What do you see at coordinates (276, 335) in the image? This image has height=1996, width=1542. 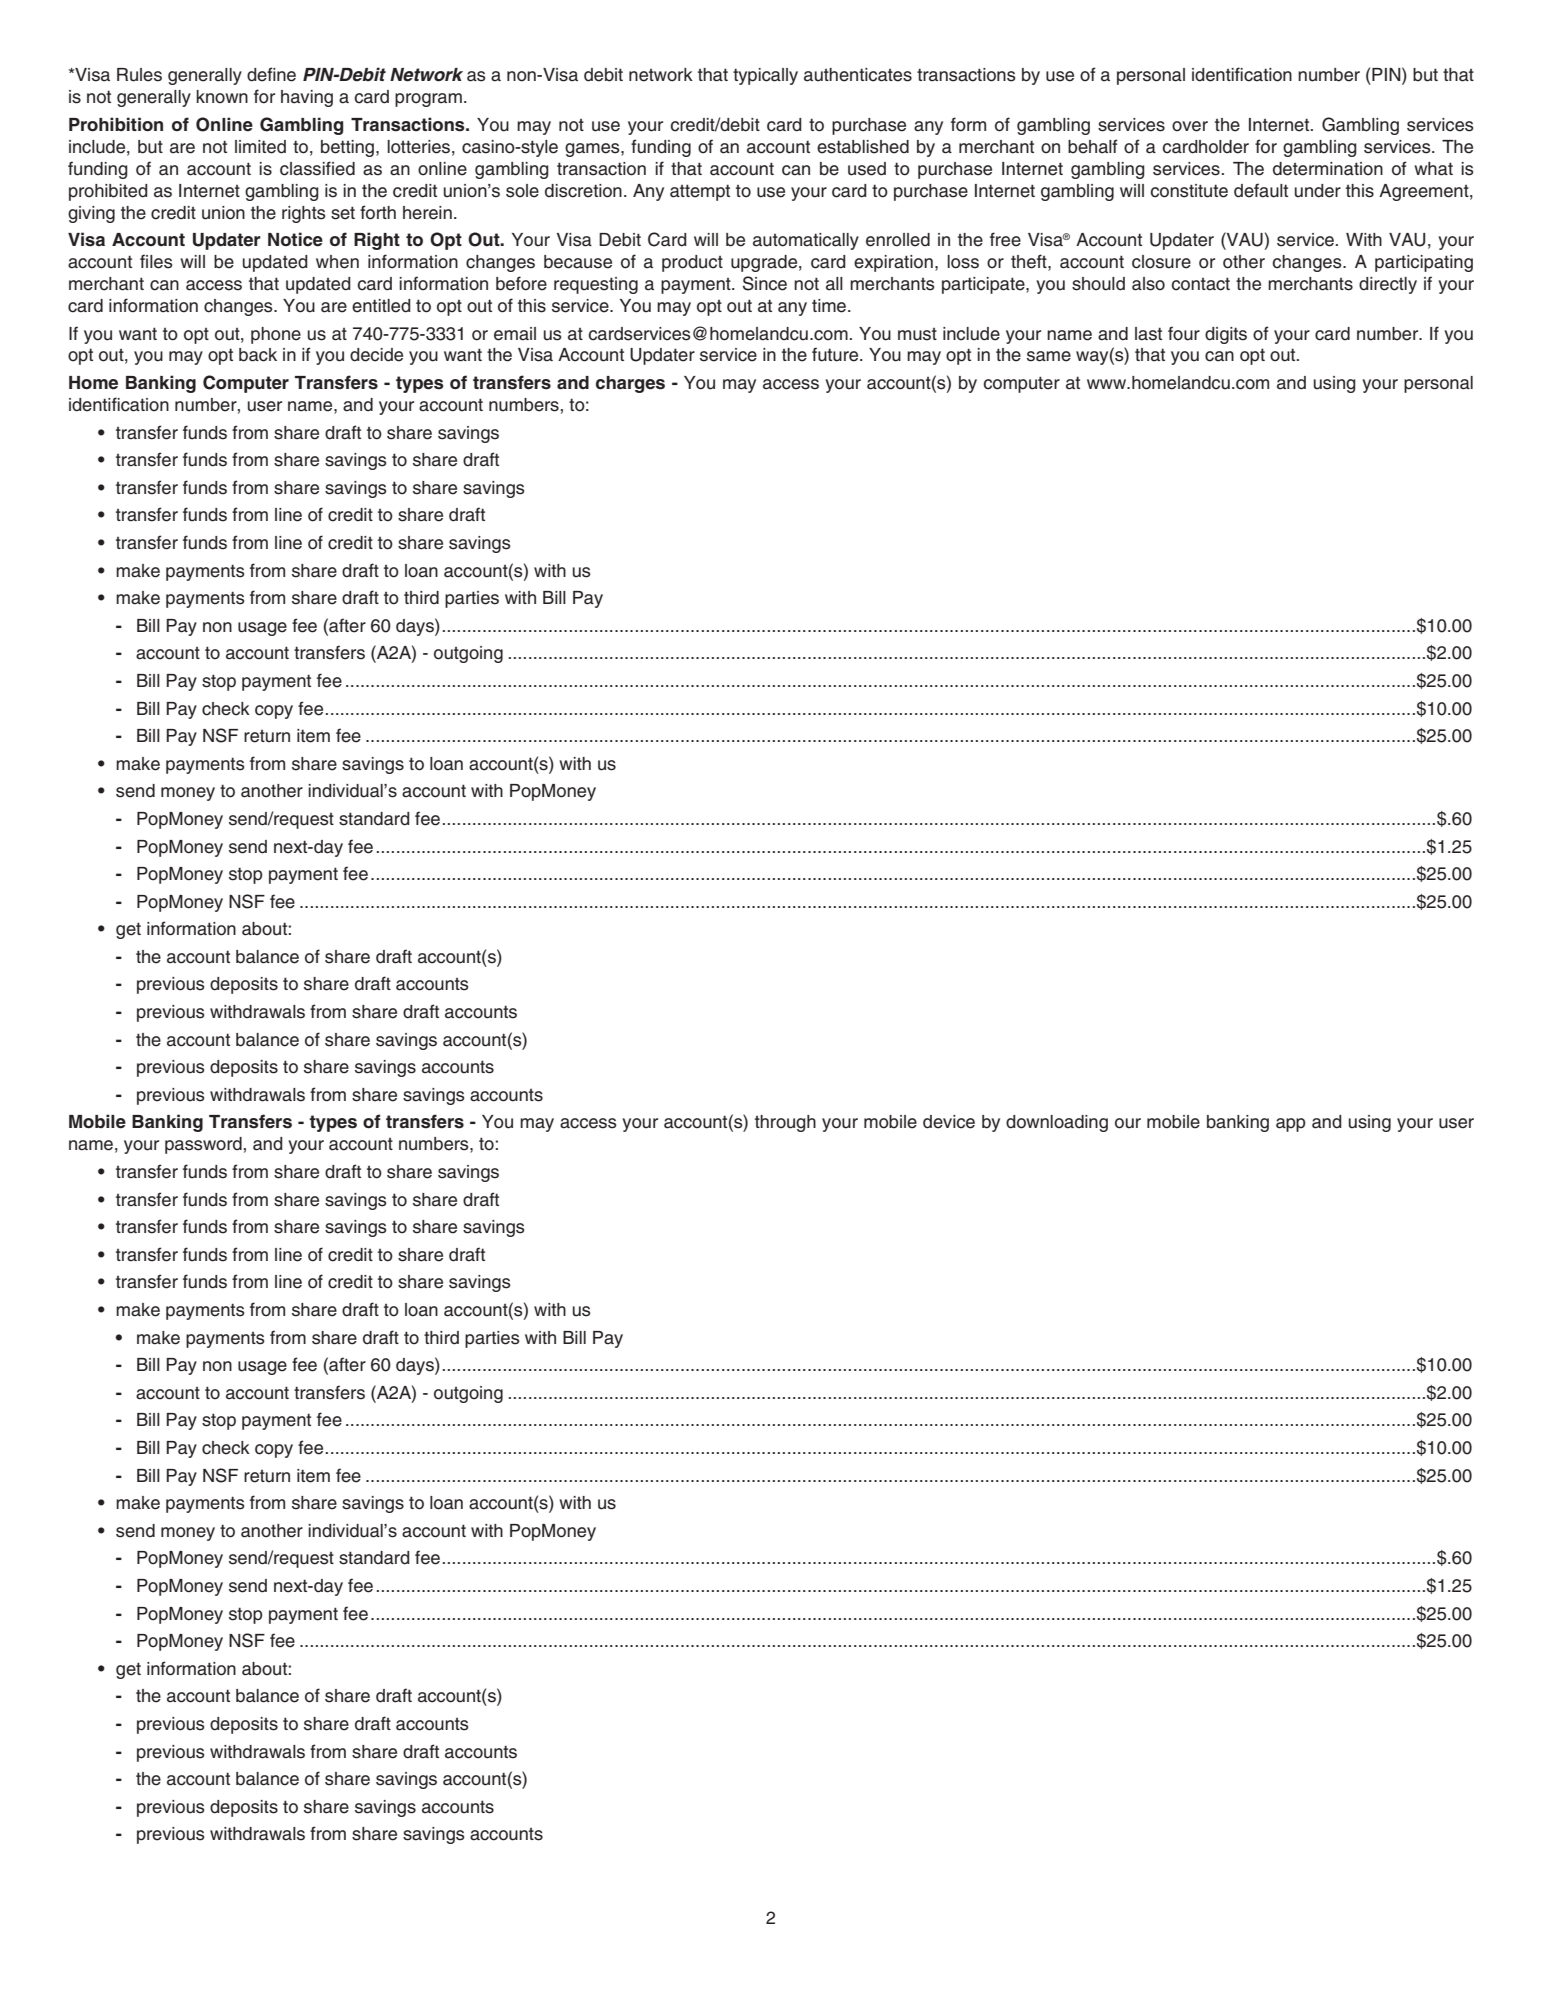 I see `phone` at bounding box center [276, 335].
